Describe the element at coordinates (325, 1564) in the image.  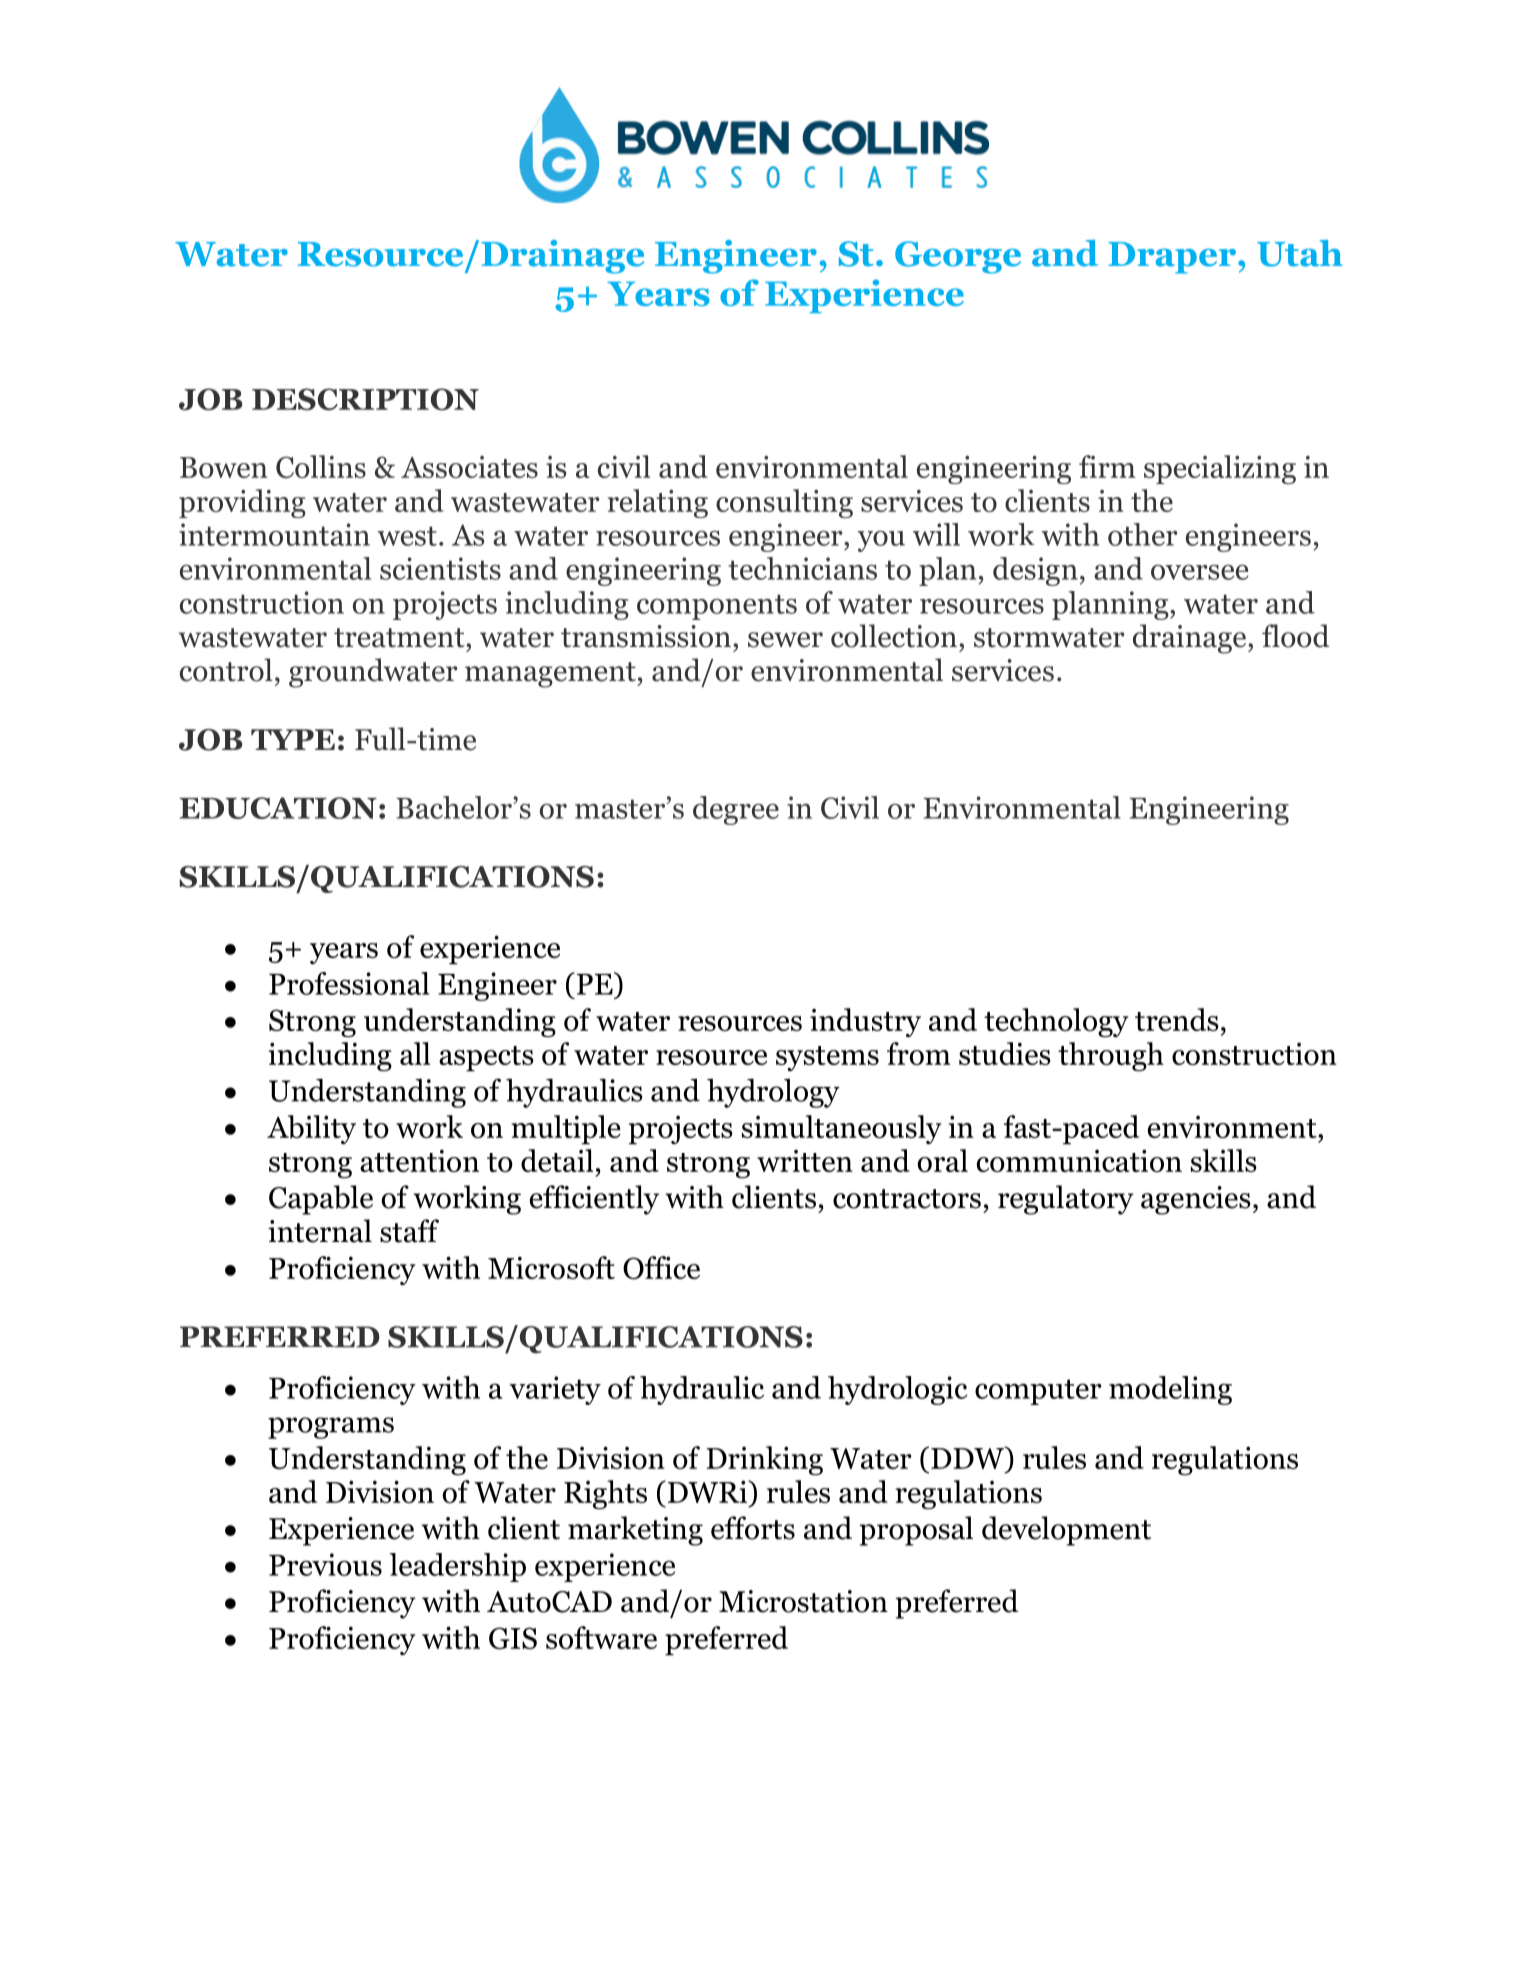
I see `Previous` at that location.
